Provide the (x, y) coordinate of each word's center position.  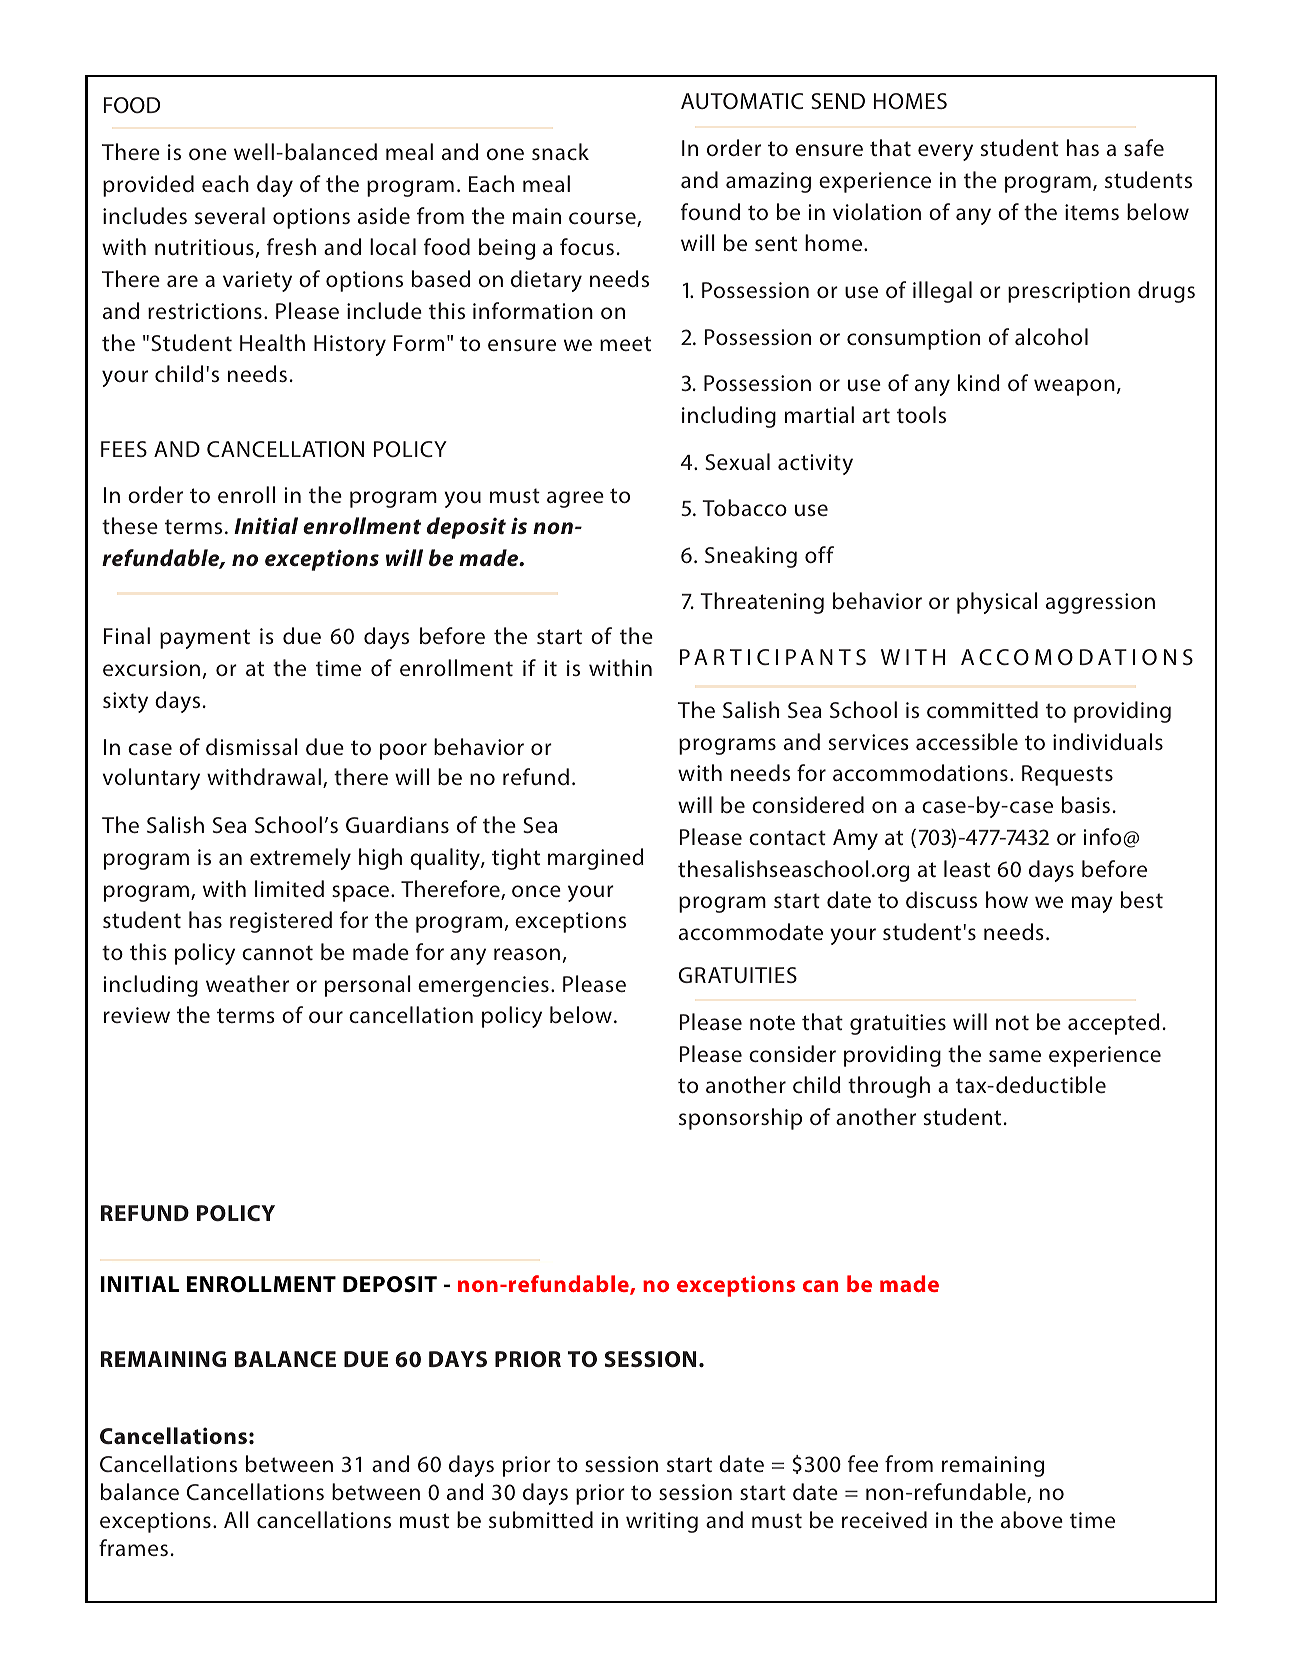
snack (560, 151)
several (230, 215)
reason (527, 954)
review (137, 1015)
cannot (277, 952)
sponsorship (740, 1119)
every (945, 152)
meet (625, 343)
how (1007, 899)
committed (982, 709)
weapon (1074, 387)
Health (272, 342)
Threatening (762, 603)
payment (205, 639)
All (236, 1519)
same (1015, 1056)
